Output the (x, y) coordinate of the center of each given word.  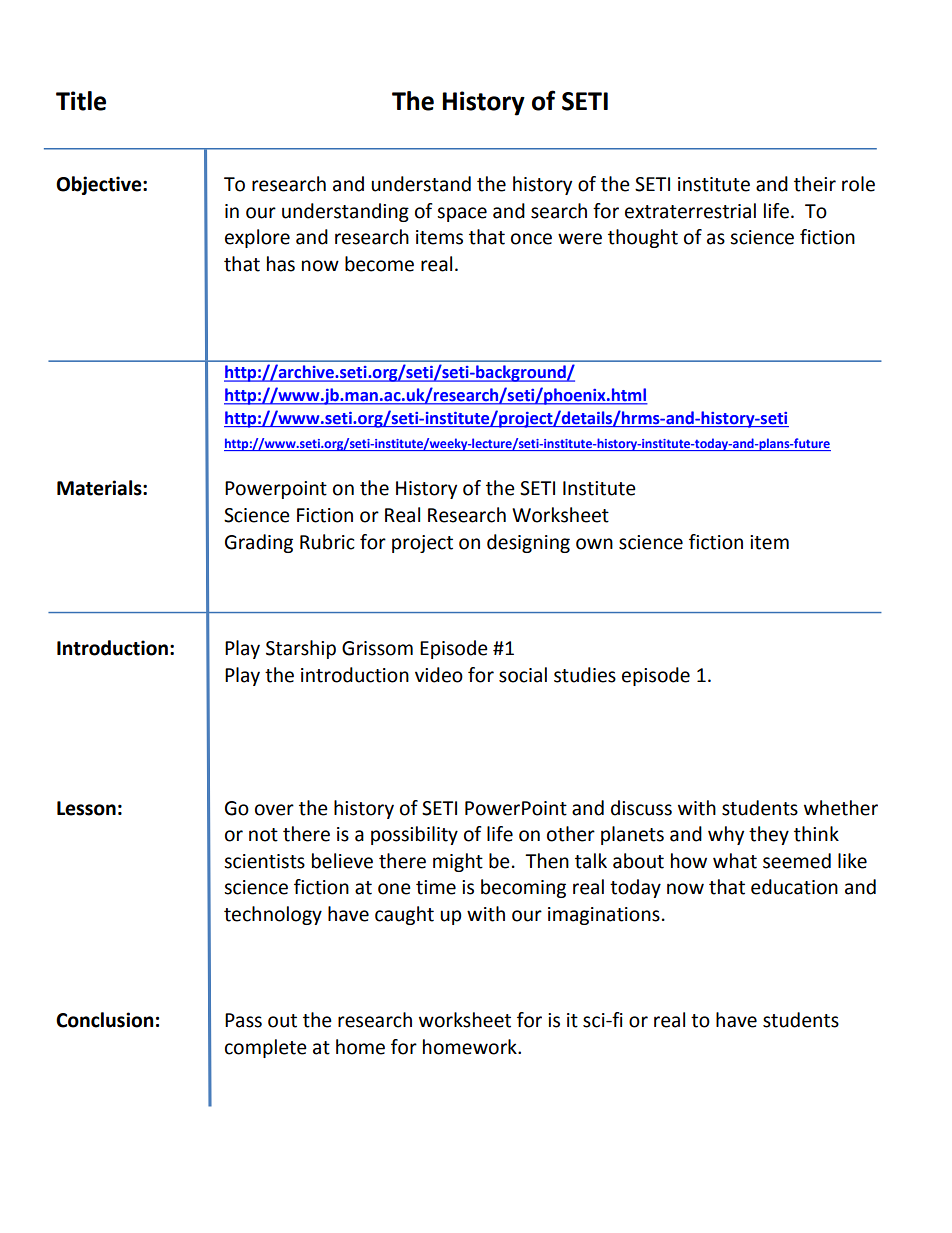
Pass (243, 1020)
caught (404, 915)
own (594, 544)
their (815, 184)
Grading (259, 543)
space (462, 214)
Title (81, 101)
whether (841, 808)
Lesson (86, 808)
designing (528, 543)
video (439, 675)
